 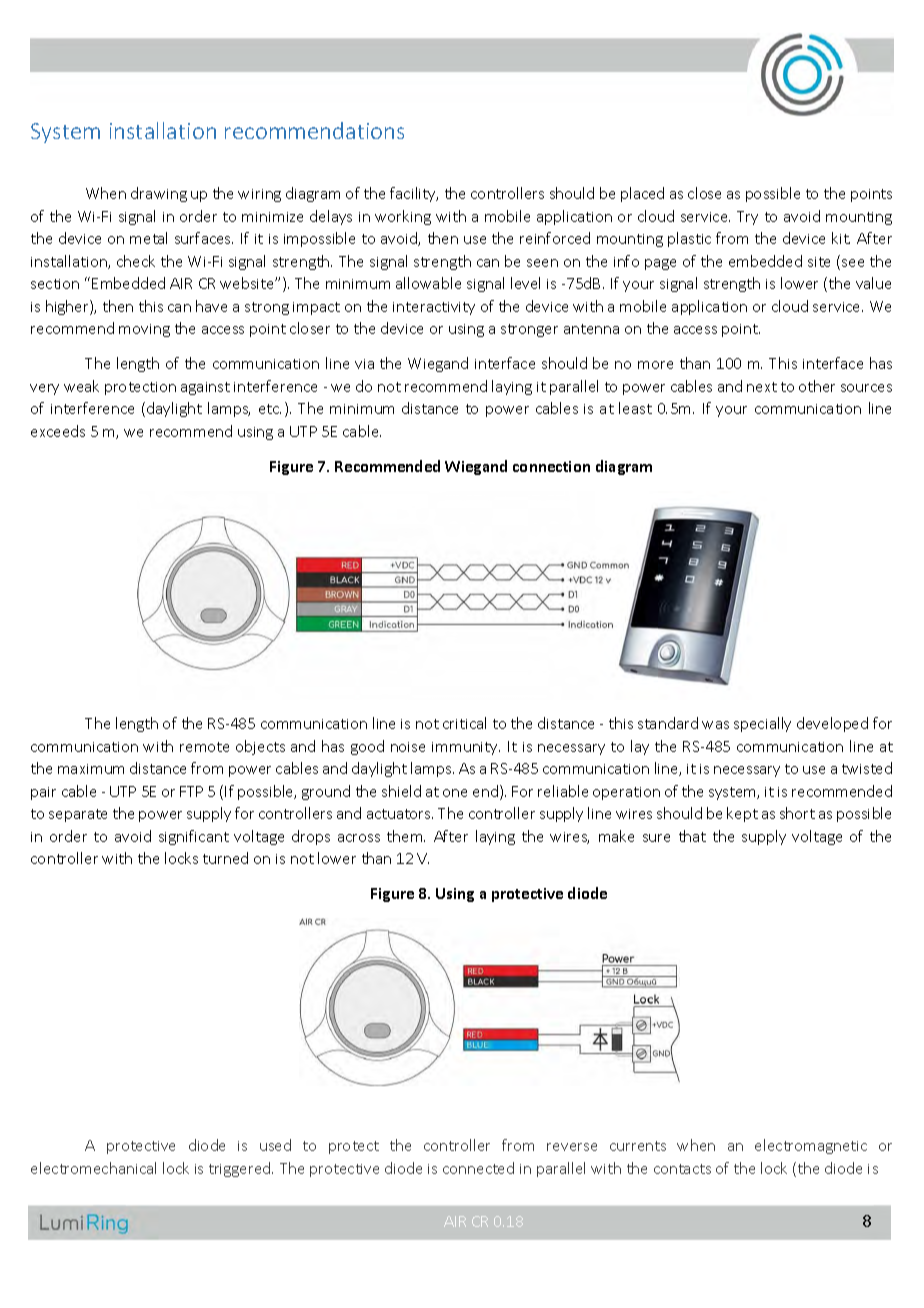 What do you see at coordinates (464, 723) in the screenshot?
I see `critical` at bounding box center [464, 723].
